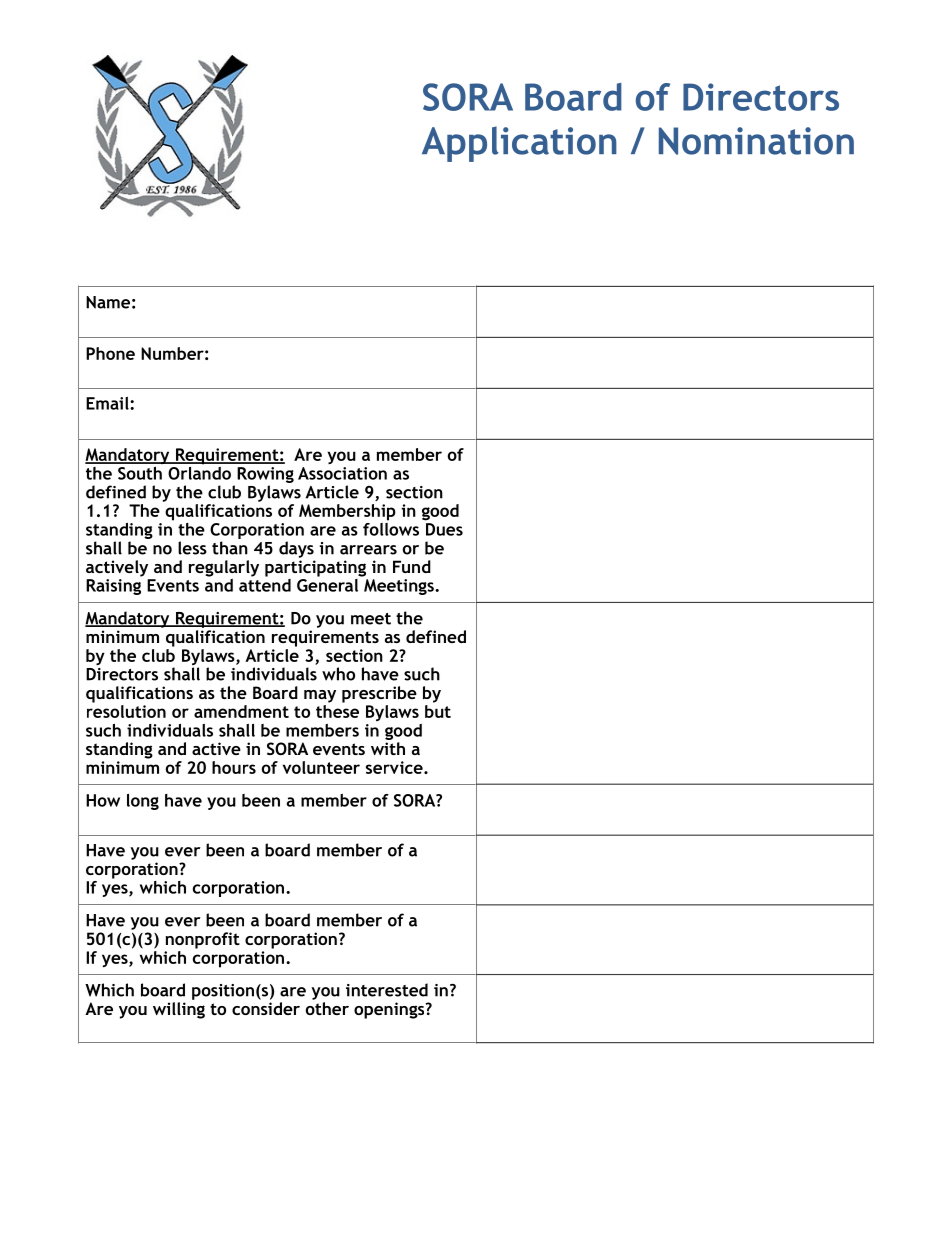 The width and height of the screenshot is (952, 1233). I want to click on Fund, so click(412, 566).
